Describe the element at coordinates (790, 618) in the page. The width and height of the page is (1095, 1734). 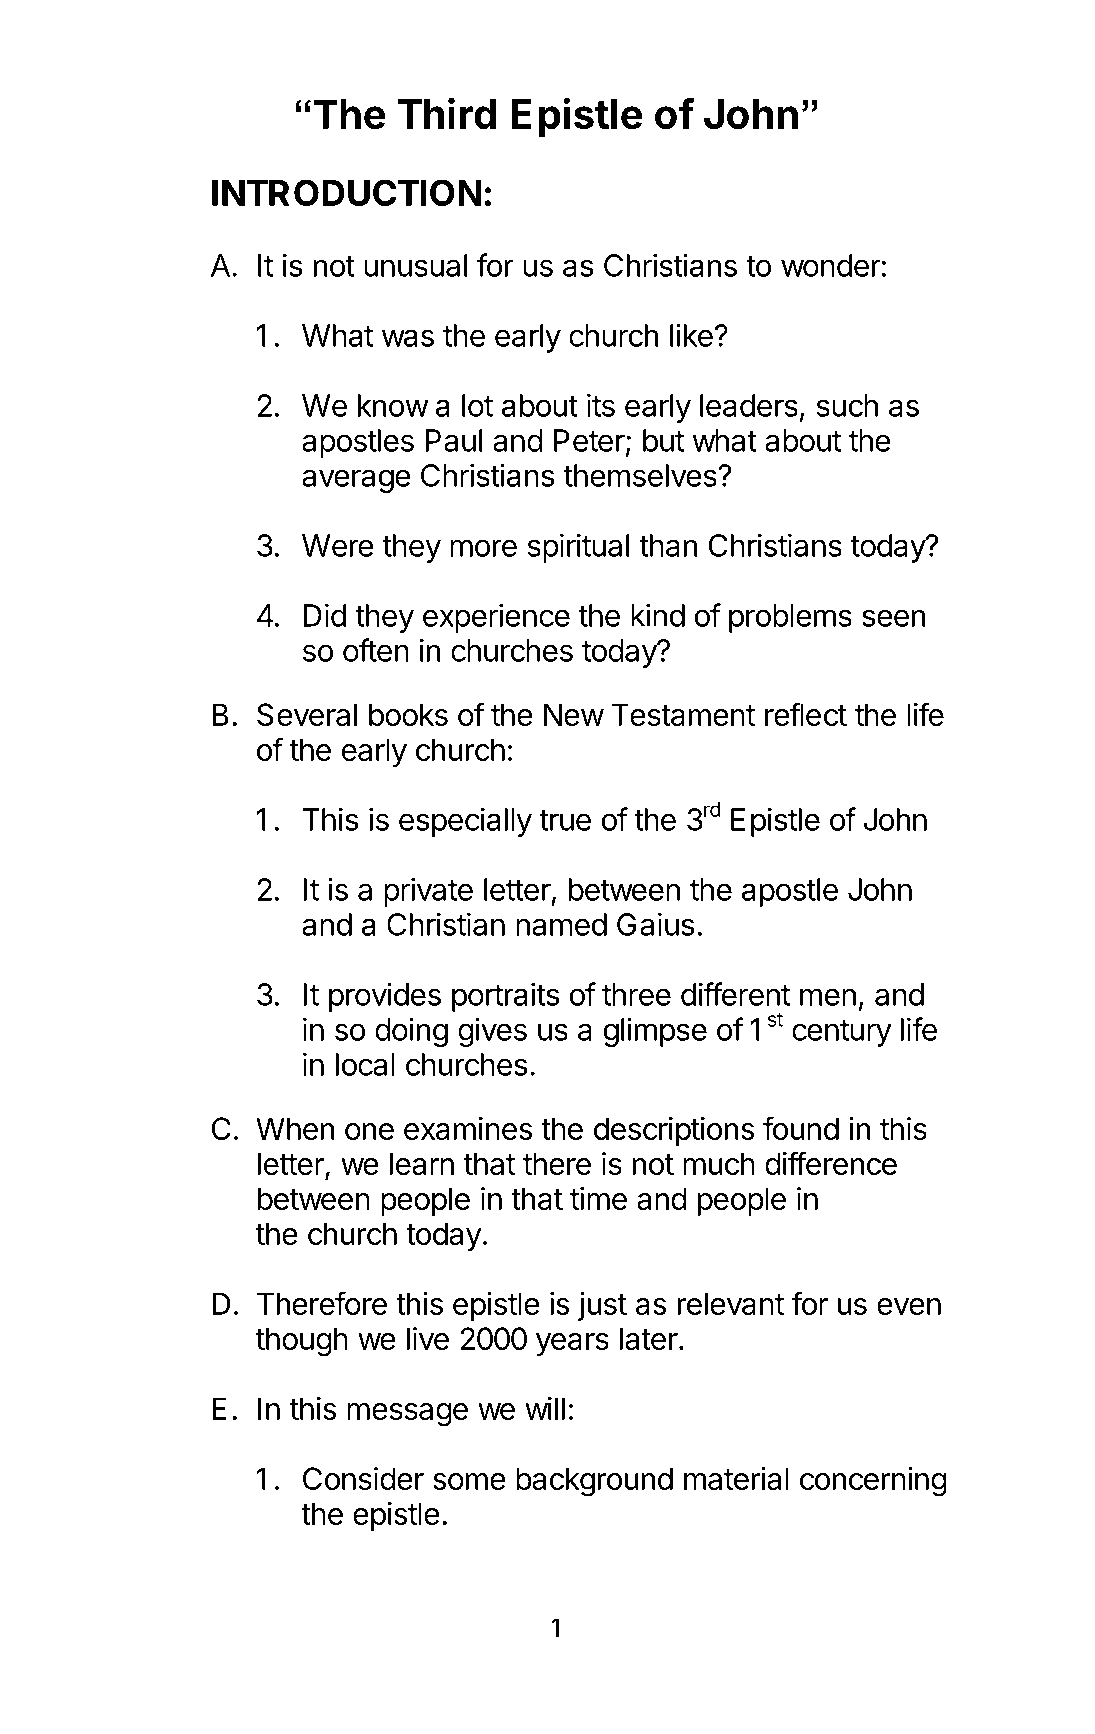
I see `problems` at that location.
